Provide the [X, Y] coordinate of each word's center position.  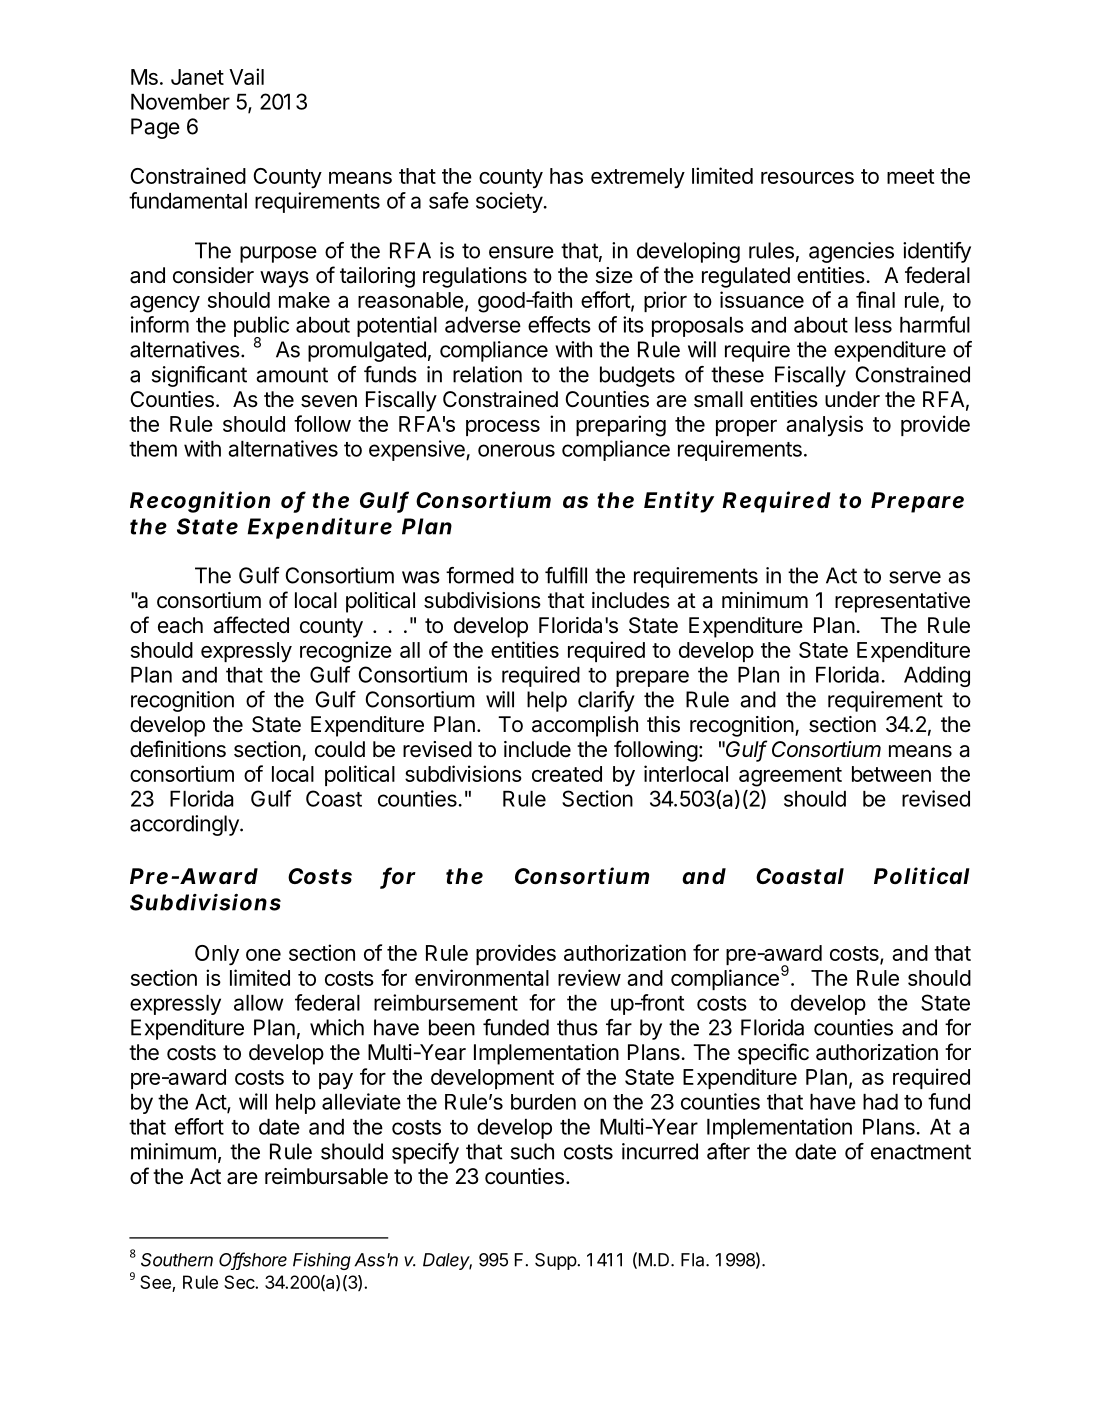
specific [773, 1054]
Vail [246, 76]
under [852, 399]
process [503, 428]
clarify [606, 701]
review [589, 977]
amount [292, 375]
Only [217, 955]
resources [807, 178]
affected [251, 625]
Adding [937, 676]
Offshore [253, 1260]
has [566, 176]
